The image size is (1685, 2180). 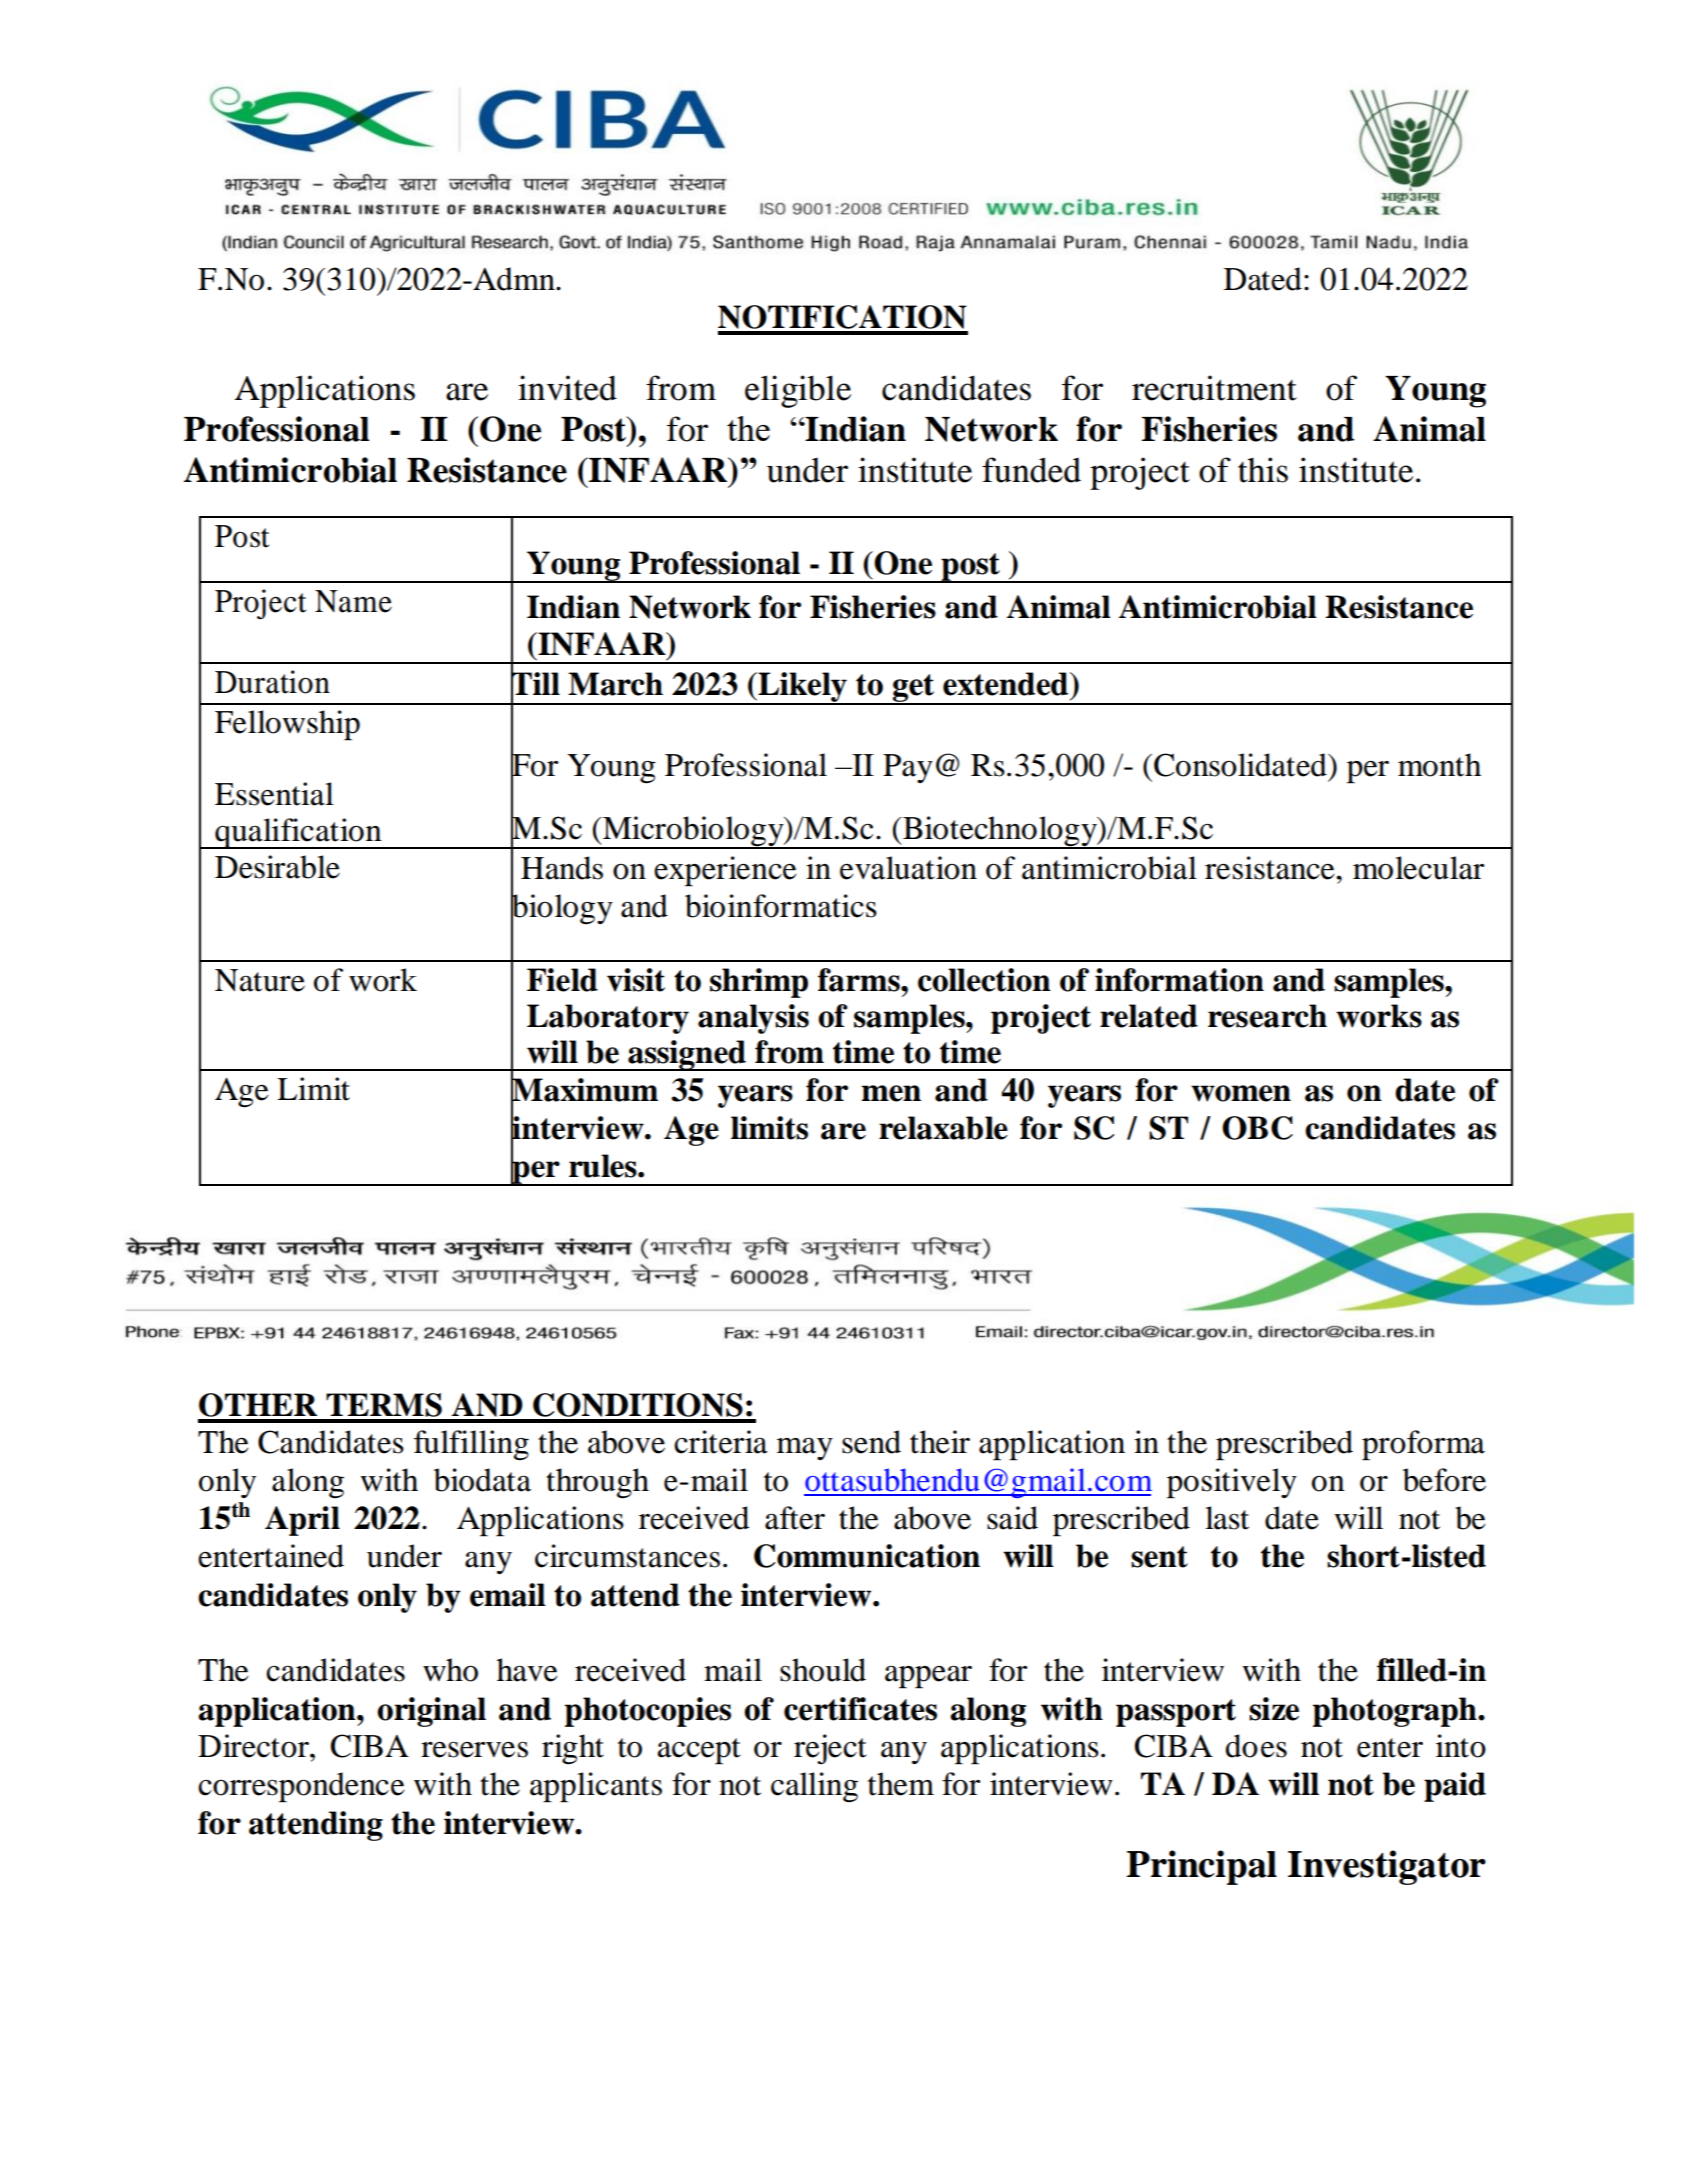 What do you see at coordinates (798, 391) in the document?
I see `eligible` at bounding box center [798, 391].
